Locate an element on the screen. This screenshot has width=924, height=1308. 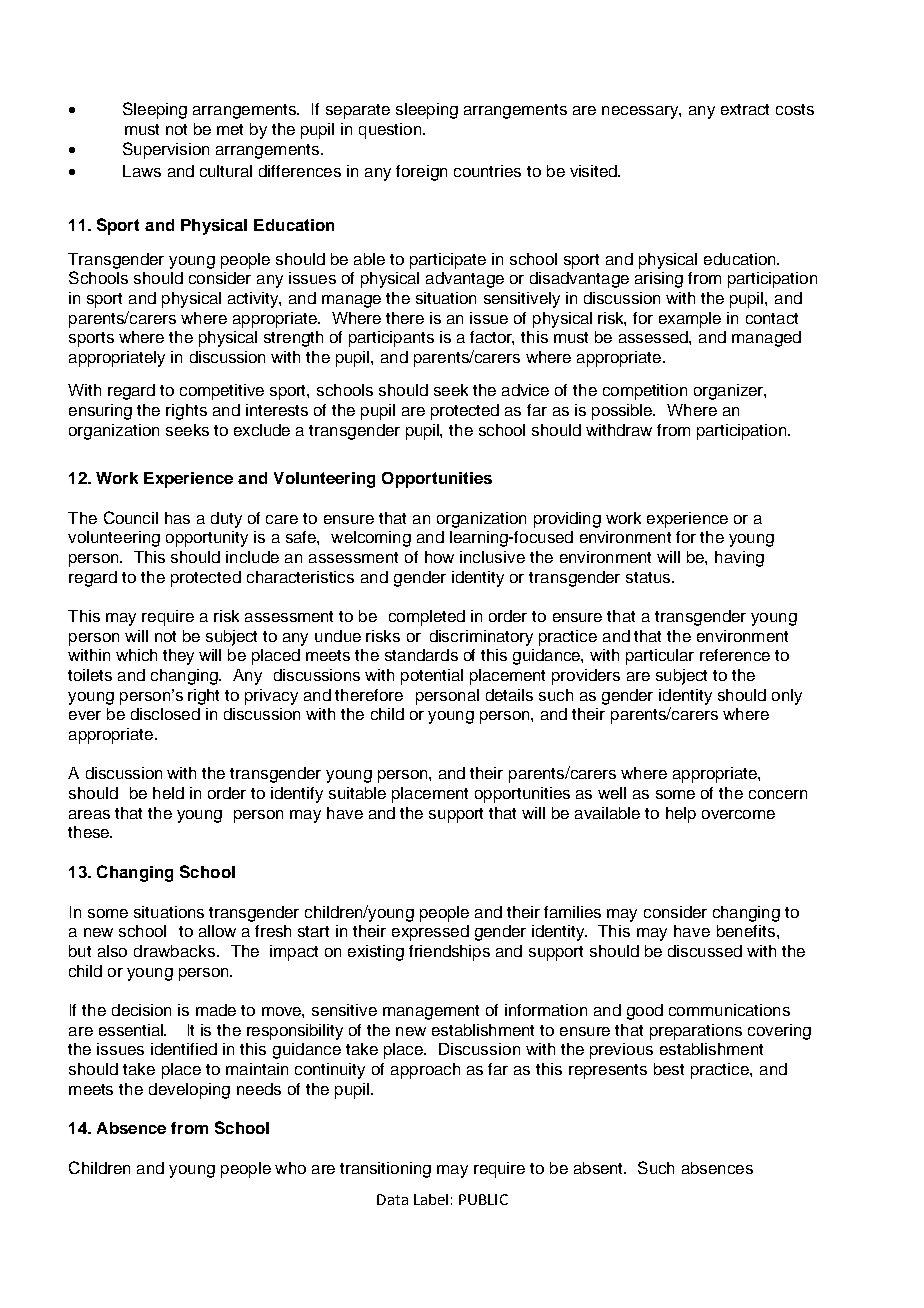
Supervision is located at coordinates (166, 150).
